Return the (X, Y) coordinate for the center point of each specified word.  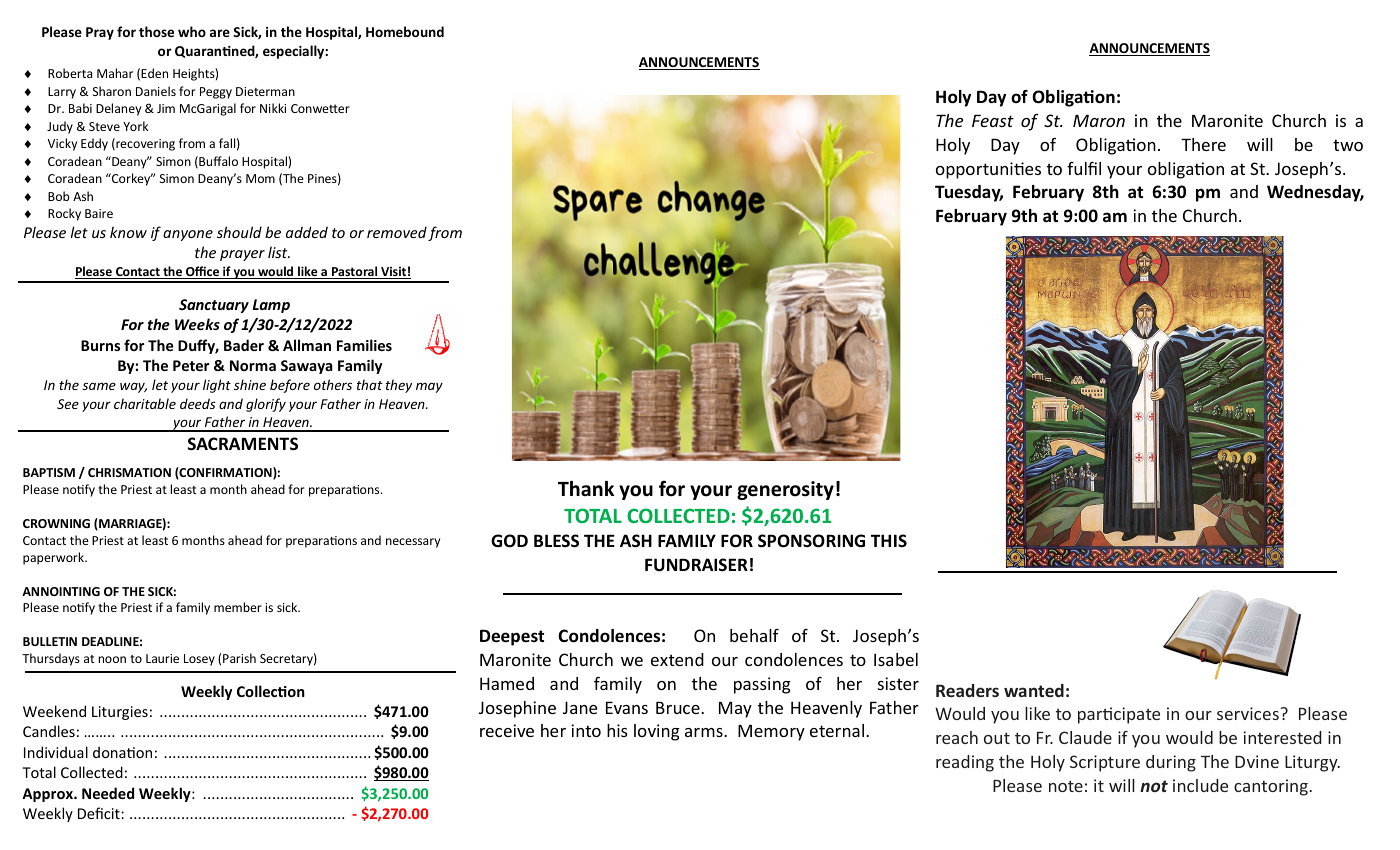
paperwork (55, 558)
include (1200, 785)
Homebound (405, 31)
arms (705, 732)
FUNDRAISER (696, 565)
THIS (889, 540)
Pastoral (355, 272)
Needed (108, 793)
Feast (993, 120)
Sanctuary (214, 306)
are (220, 33)
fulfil (1084, 168)
